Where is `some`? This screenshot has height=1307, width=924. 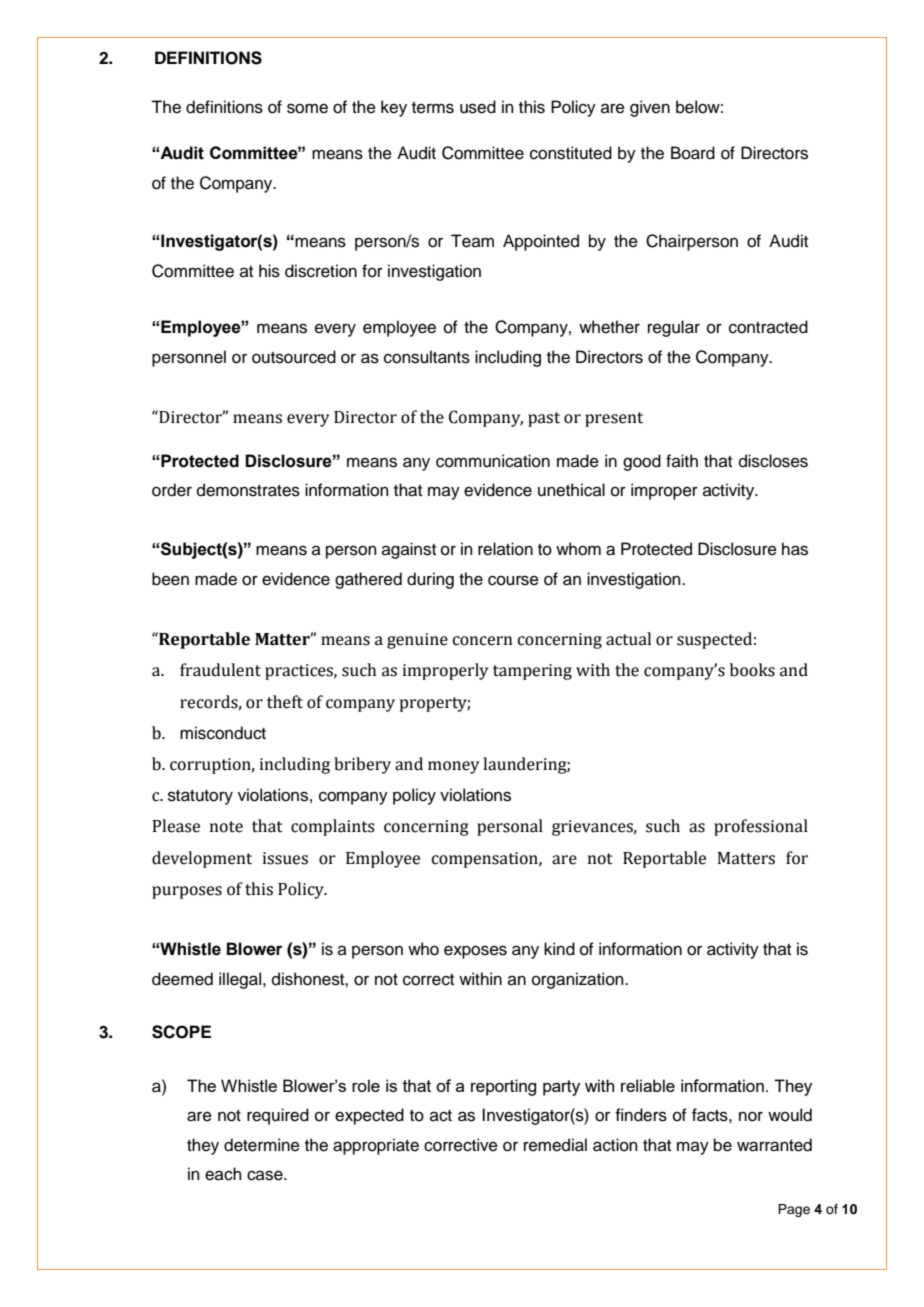
some is located at coordinates (307, 108).
